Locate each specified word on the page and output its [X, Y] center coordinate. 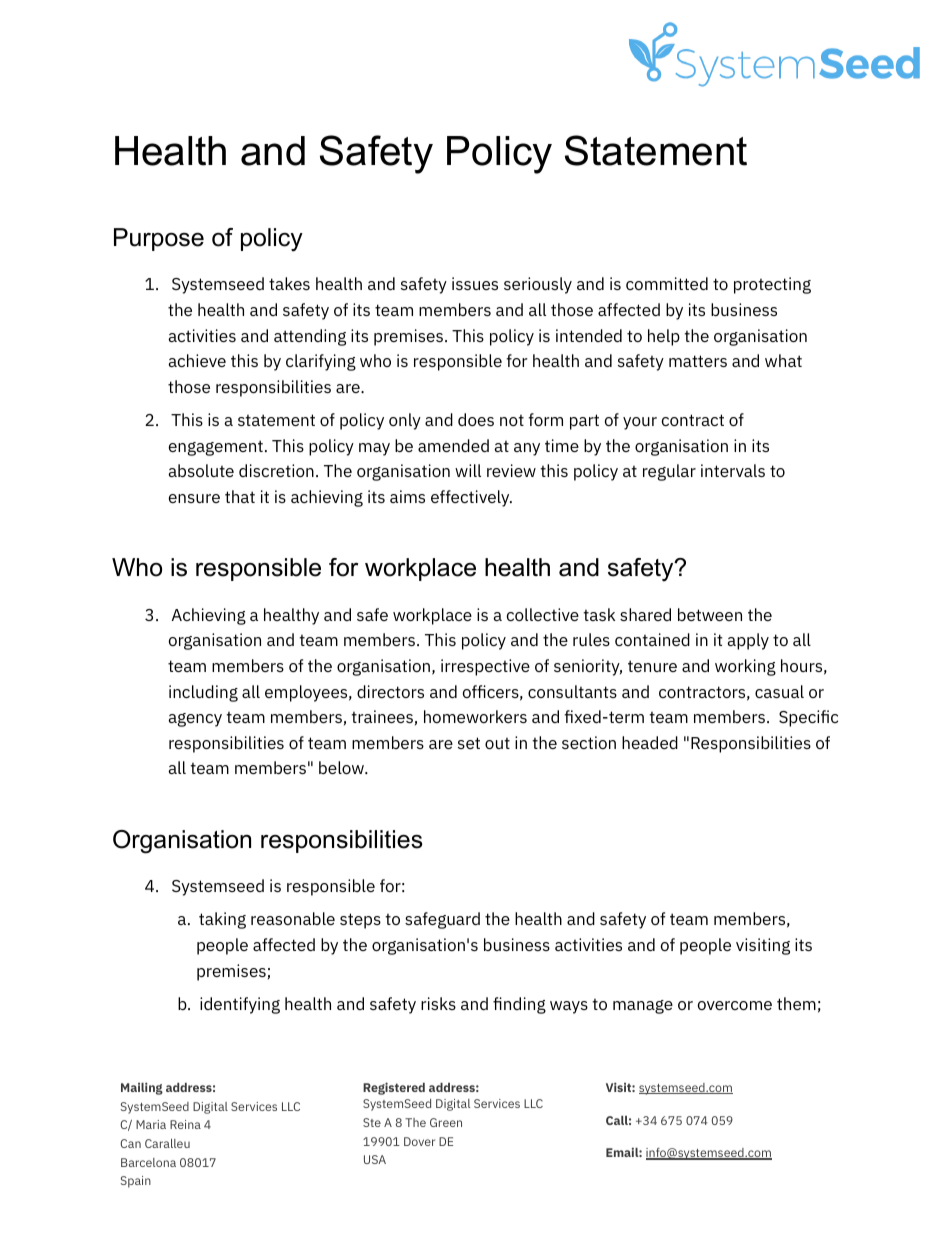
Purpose [159, 239]
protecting [772, 285]
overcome [735, 1005]
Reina [185, 1124]
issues [475, 283]
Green [446, 1122]
